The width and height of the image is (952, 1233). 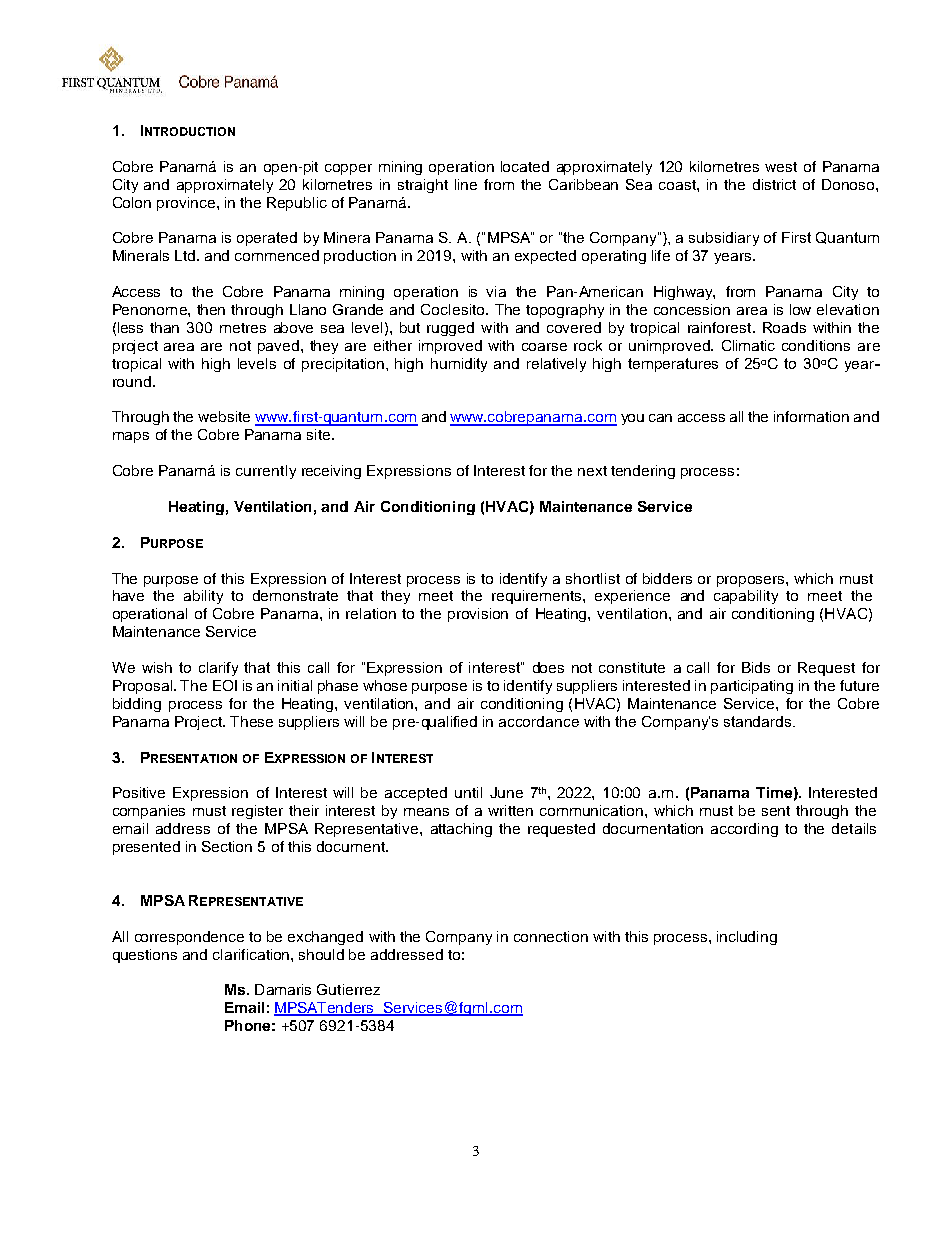 I want to click on connection, so click(x=551, y=936).
